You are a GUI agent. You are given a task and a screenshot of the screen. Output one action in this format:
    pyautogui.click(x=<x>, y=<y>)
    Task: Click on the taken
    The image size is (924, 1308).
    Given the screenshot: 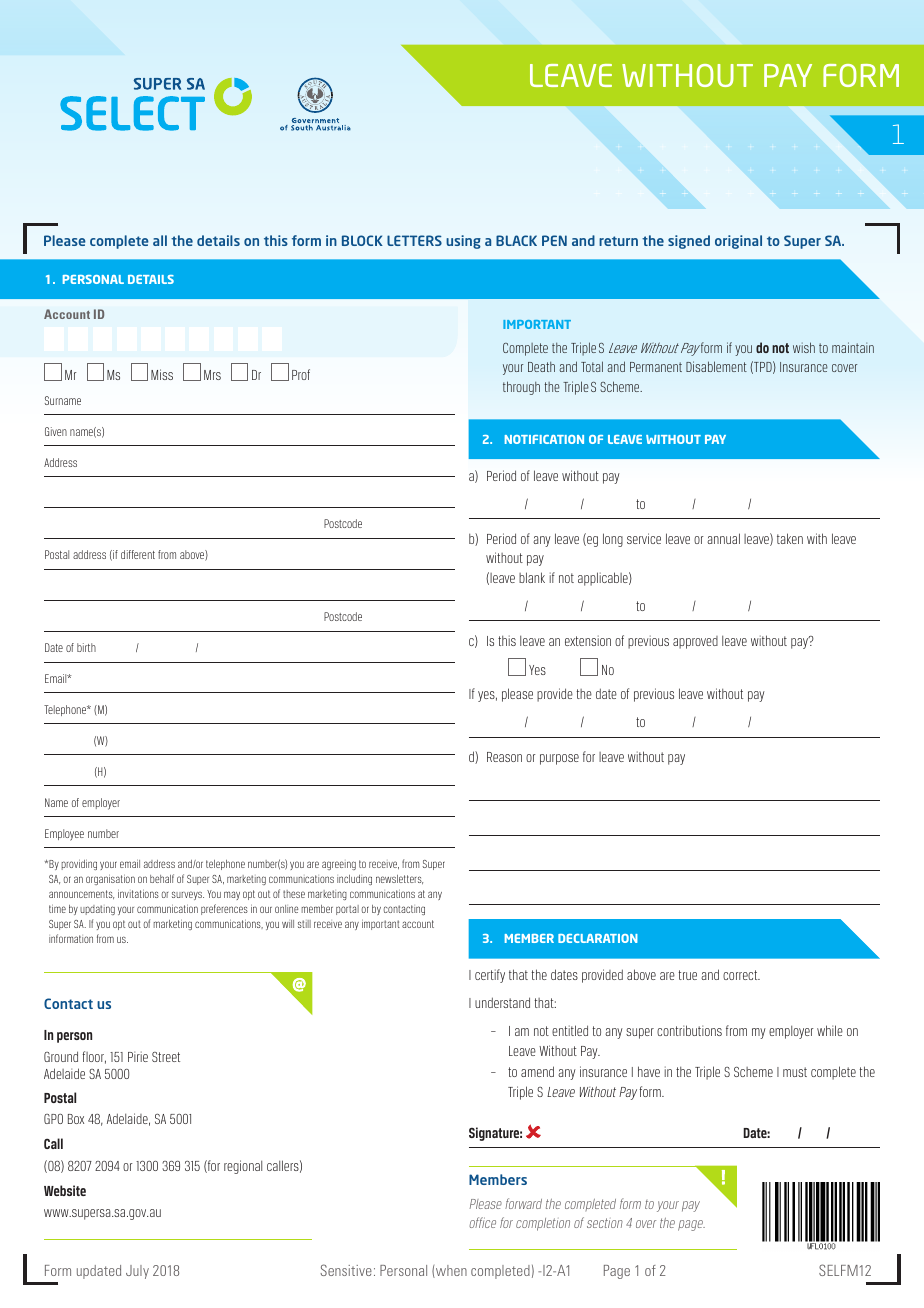 What is the action you would take?
    pyautogui.click(x=790, y=538)
